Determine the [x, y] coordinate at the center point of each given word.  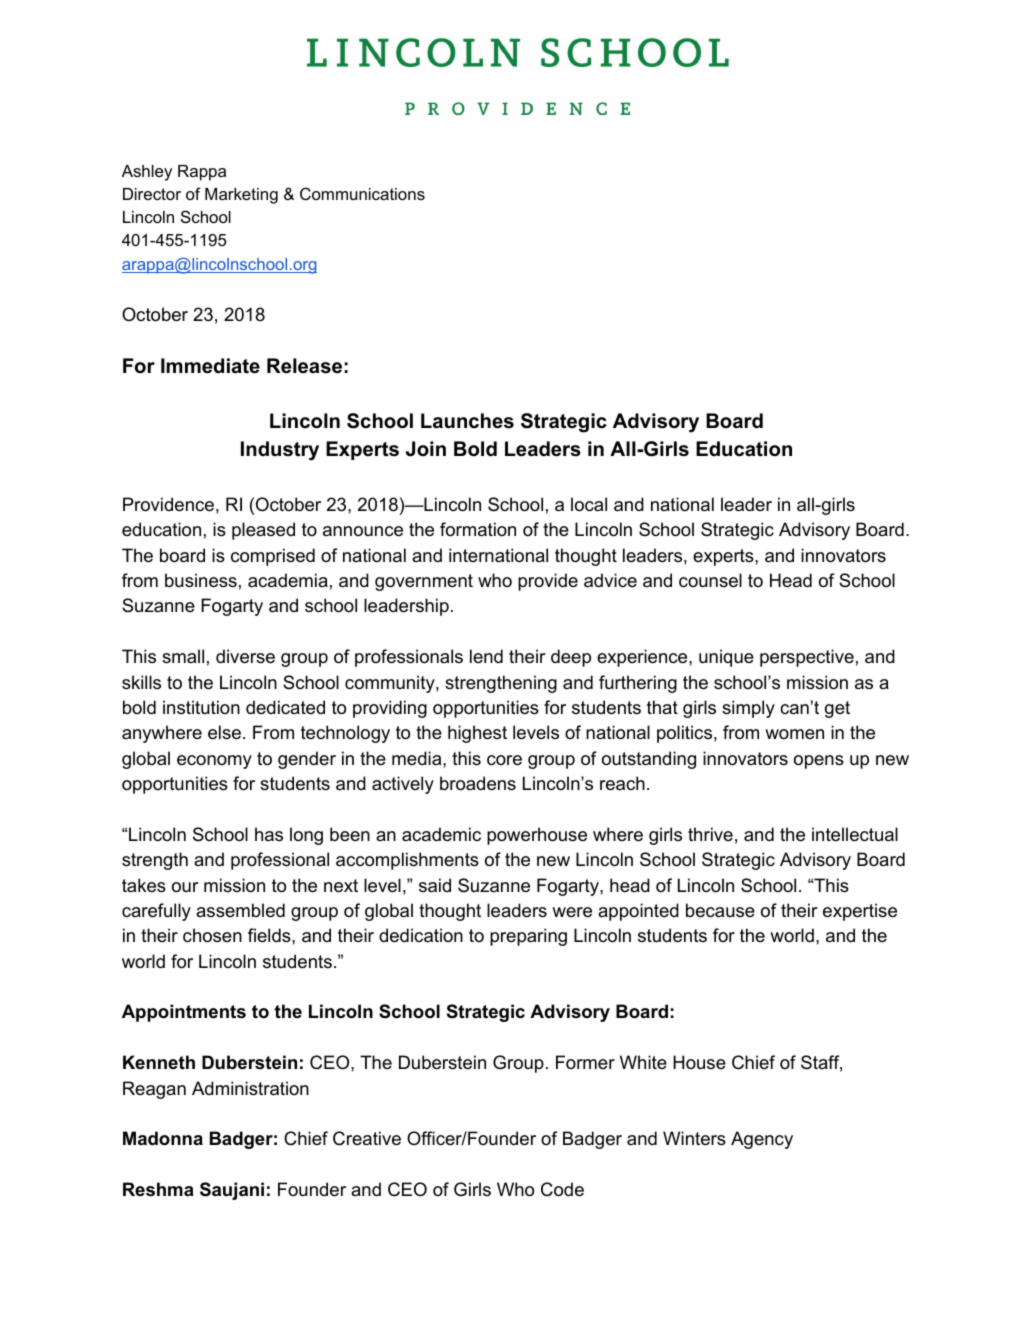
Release [304, 366]
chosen [212, 935]
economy [214, 762]
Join [426, 449]
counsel [710, 580]
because [720, 910]
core [504, 760]
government [424, 582]
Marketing [241, 196]
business [201, 580]
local [589, 504]
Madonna [163, 1138]
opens [819, 762]
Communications [362, 193]
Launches [467, 421]
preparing [528, 937]
